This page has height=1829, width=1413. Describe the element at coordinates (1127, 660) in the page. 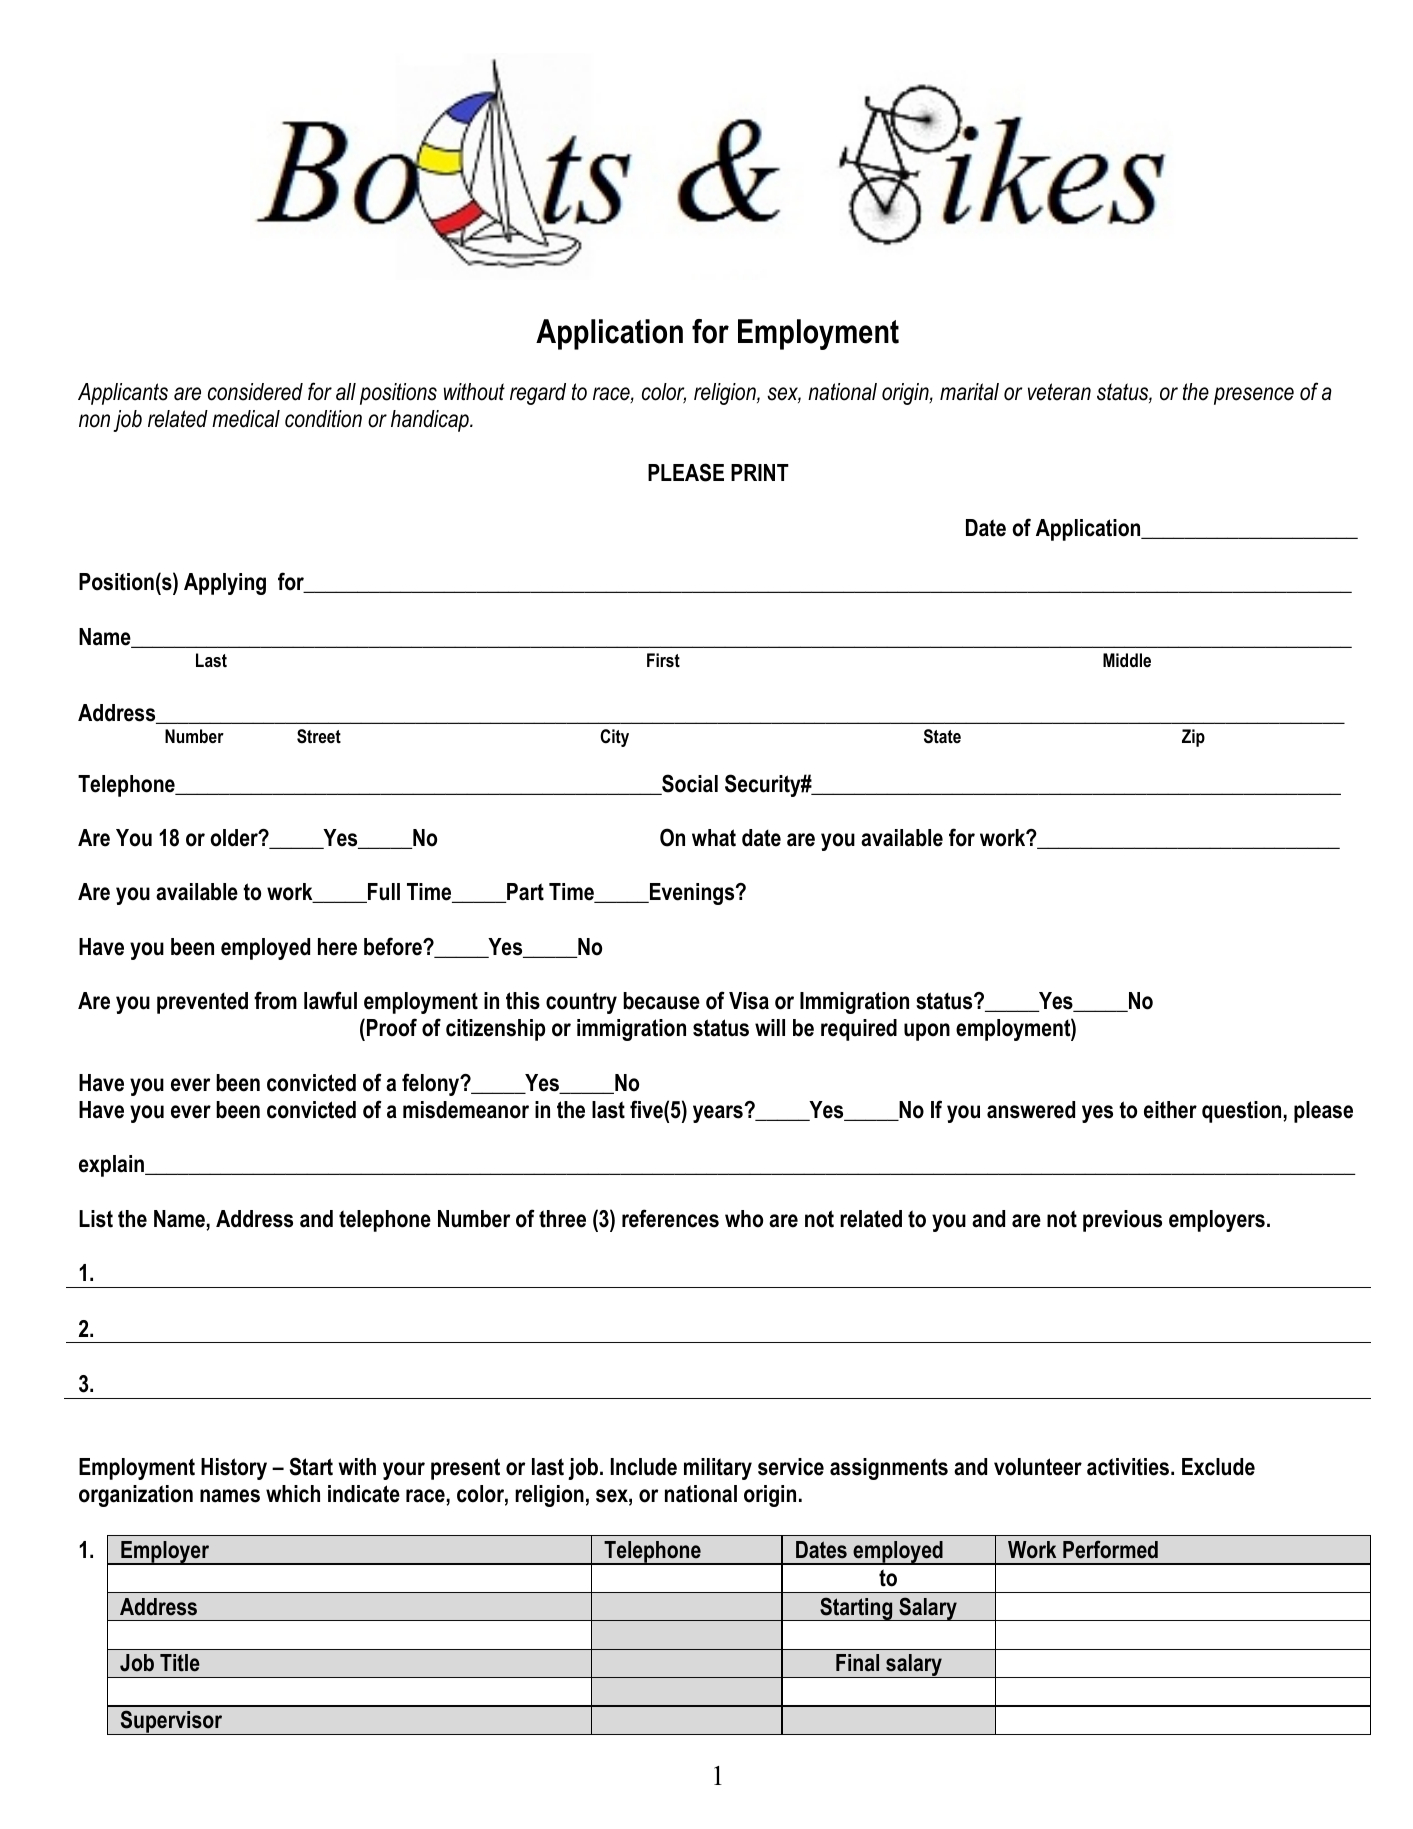

I see `Middle` at that location.
